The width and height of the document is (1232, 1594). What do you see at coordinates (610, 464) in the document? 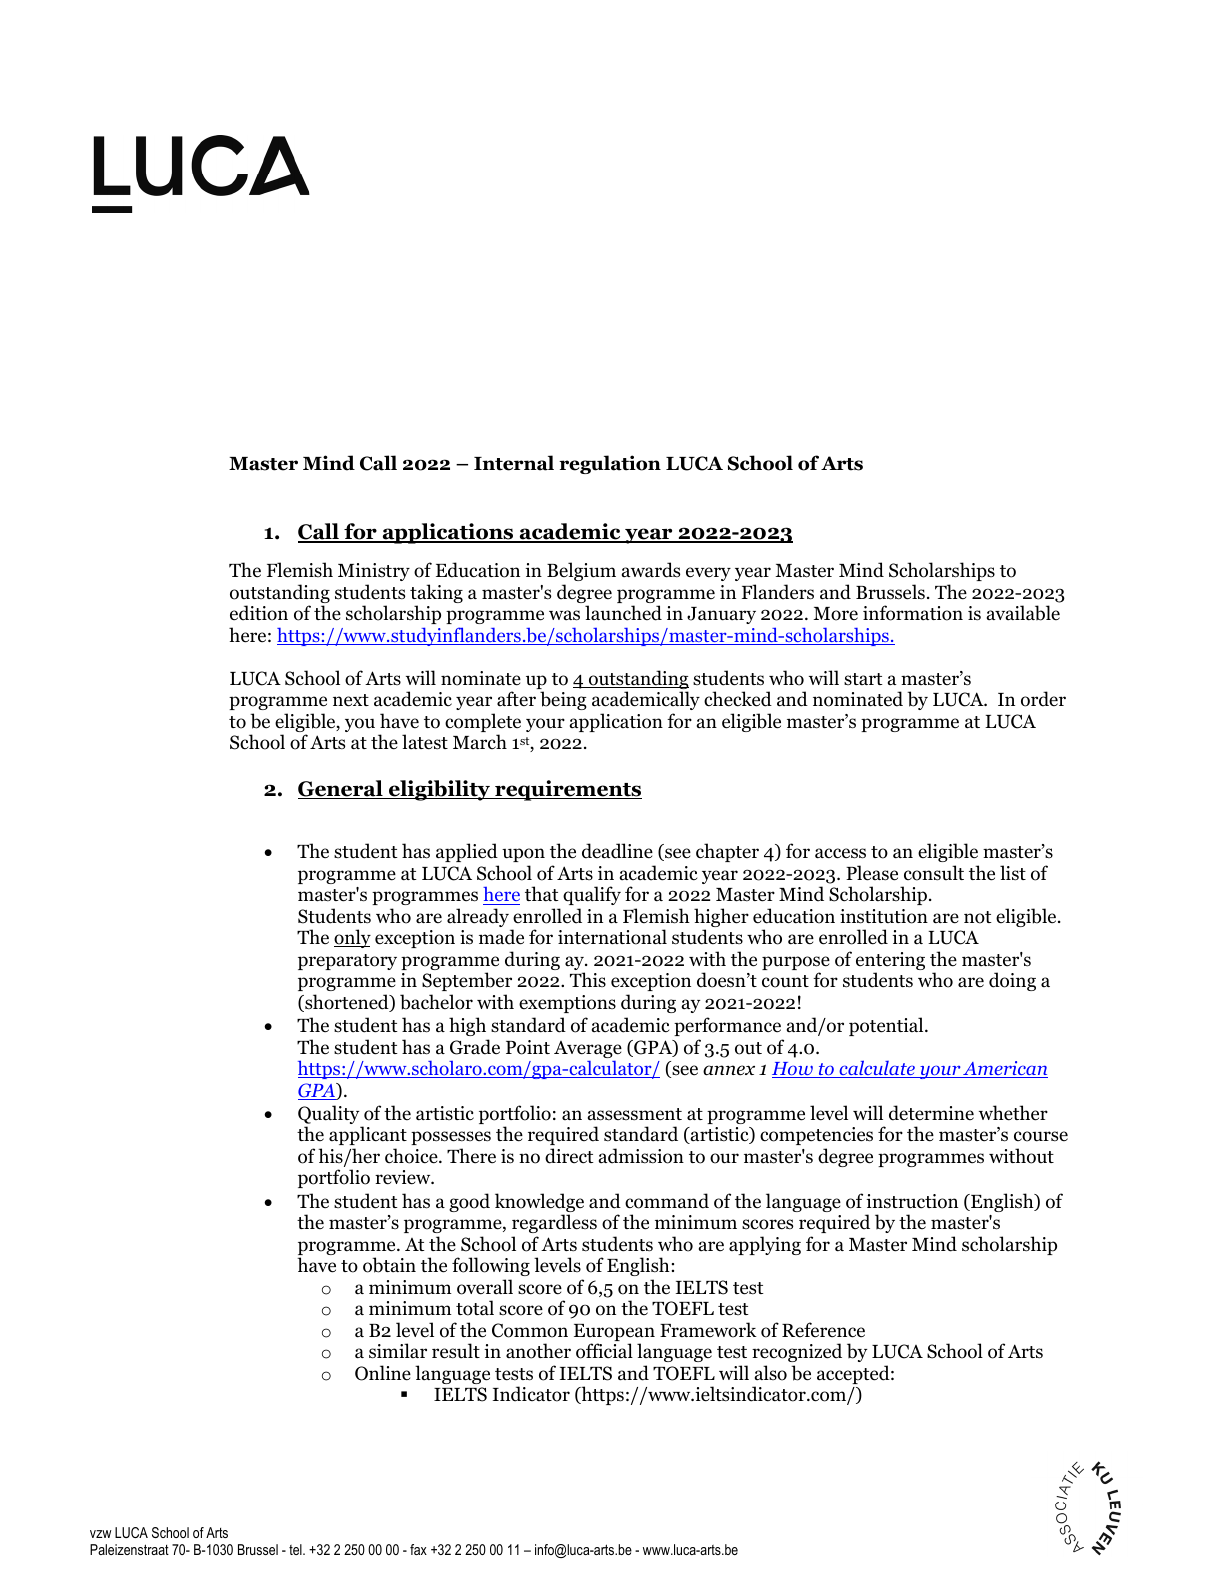
I see `regulation` at bounding box center [610, 464].
